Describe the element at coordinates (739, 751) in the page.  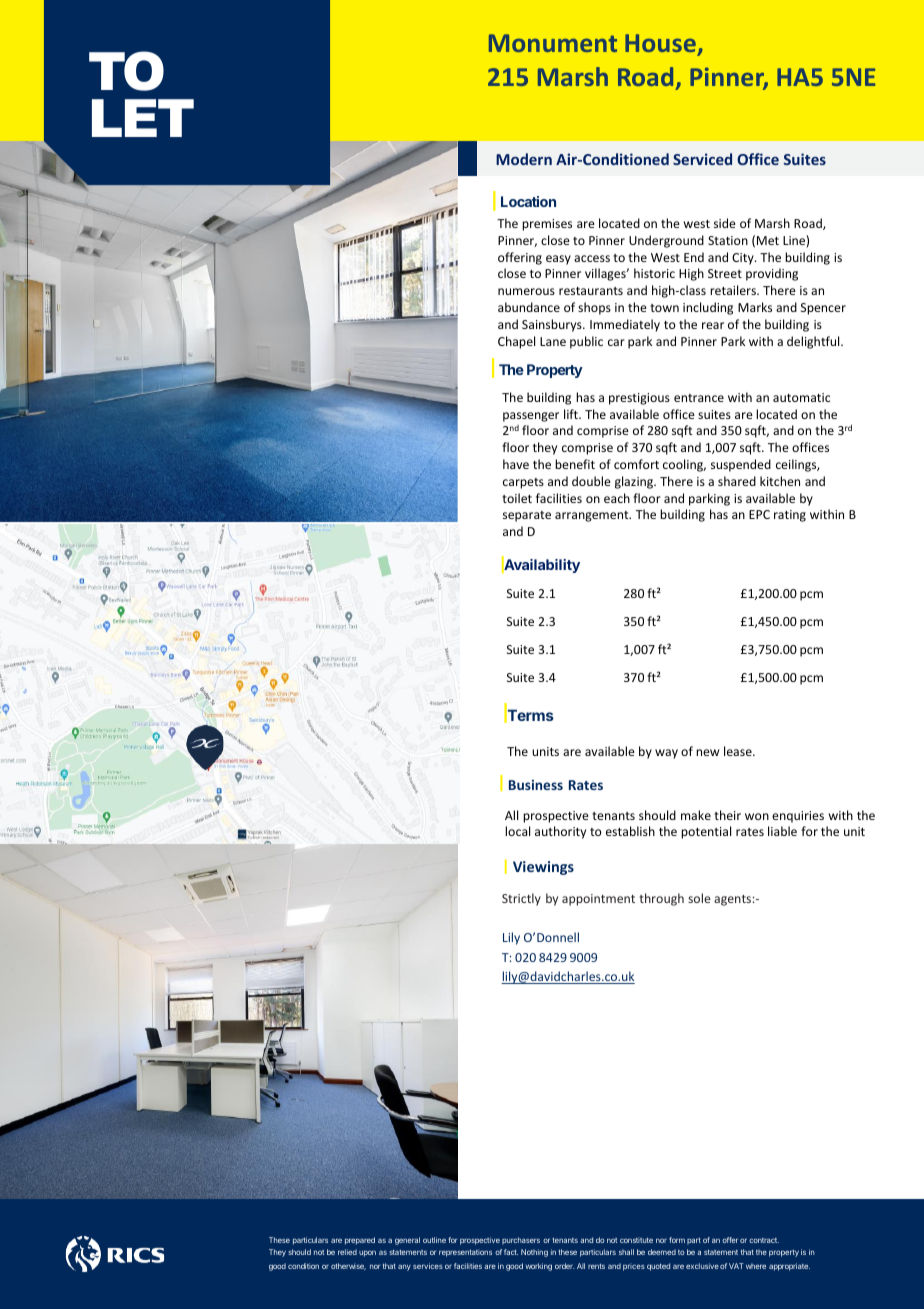
I see `lease` at that location.
